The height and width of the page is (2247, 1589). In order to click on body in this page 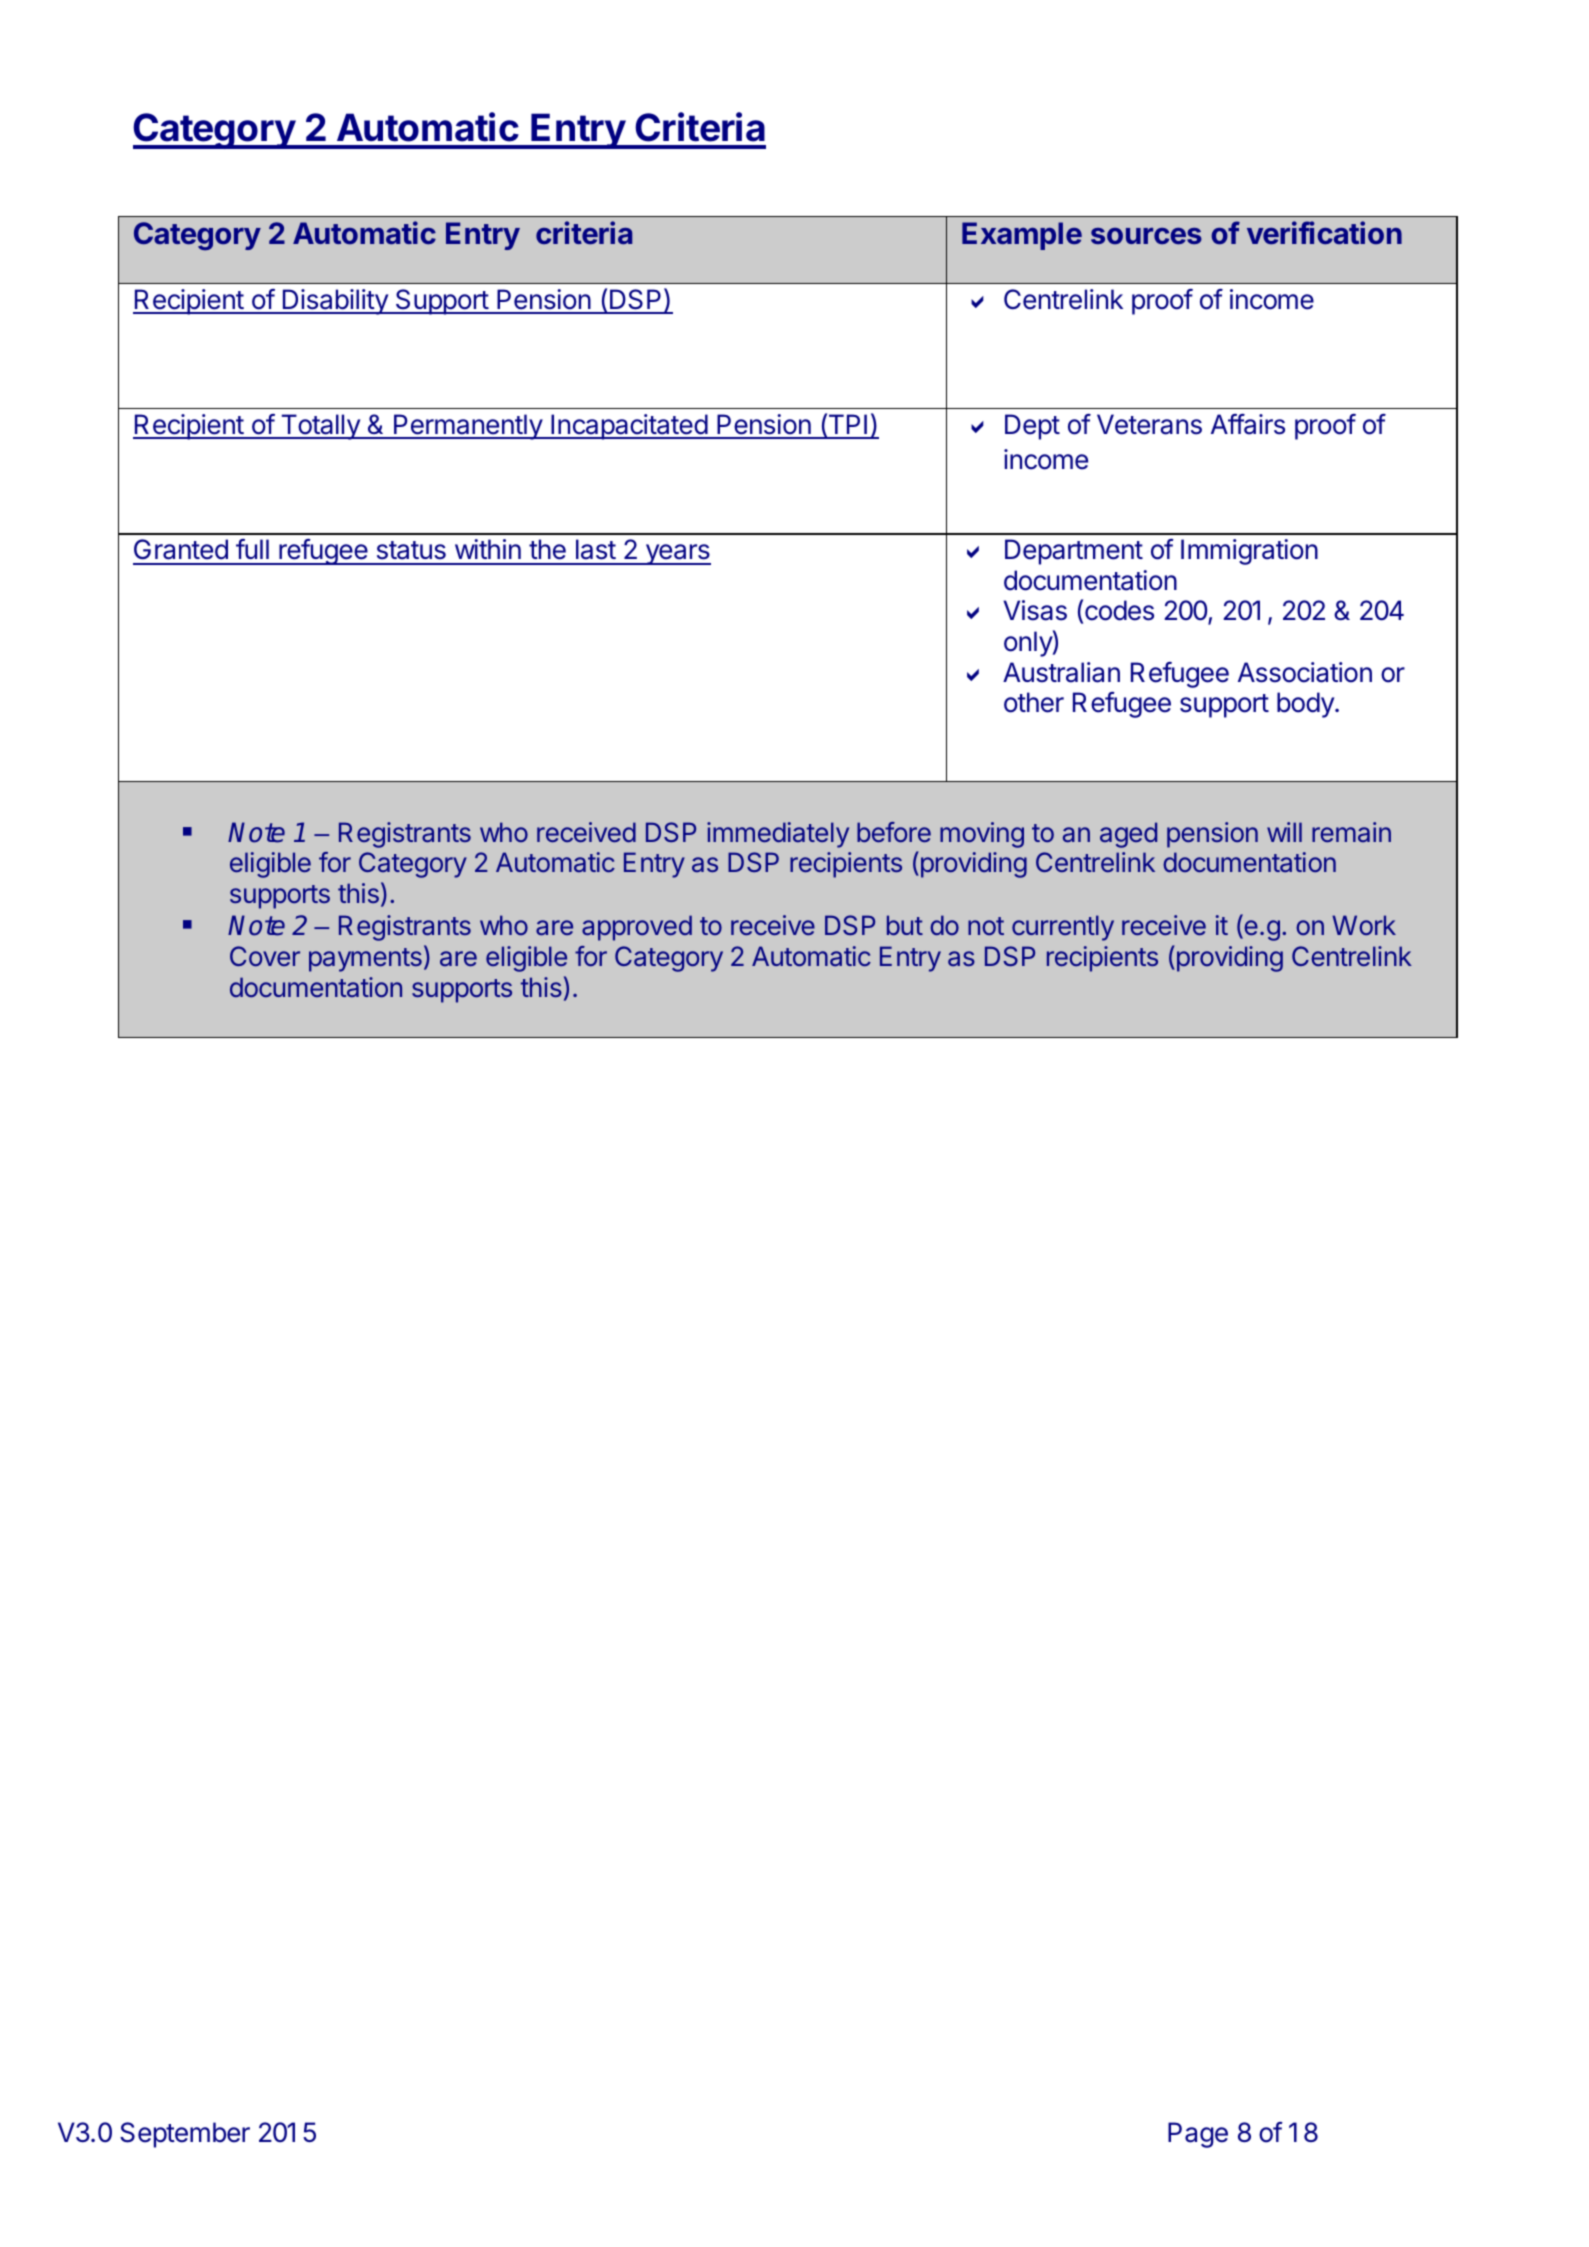, I will do `click(1306, 705)`.
